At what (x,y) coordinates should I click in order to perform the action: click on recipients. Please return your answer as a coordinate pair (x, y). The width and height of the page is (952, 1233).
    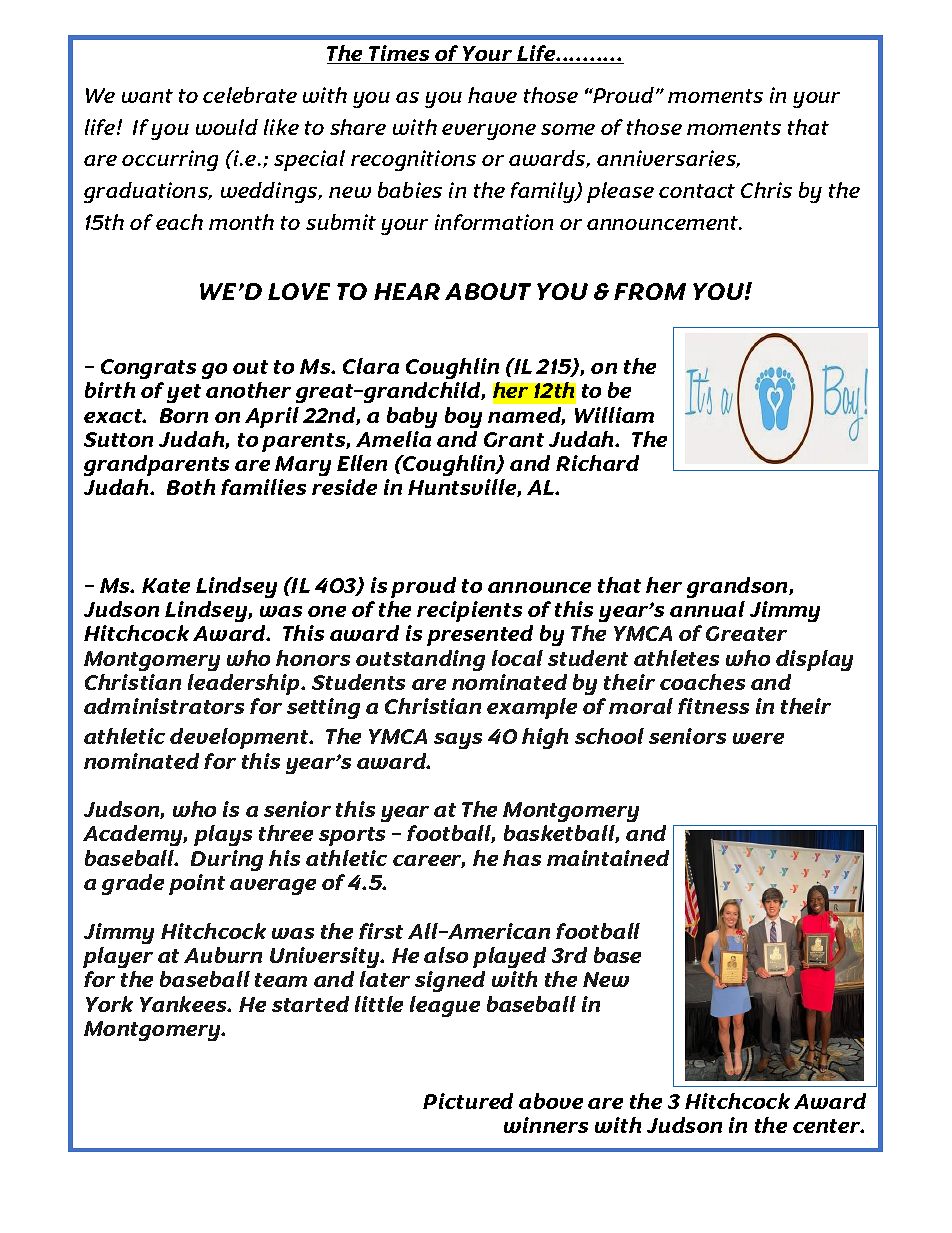
    Looking at the image, I should click on (469, 611).
